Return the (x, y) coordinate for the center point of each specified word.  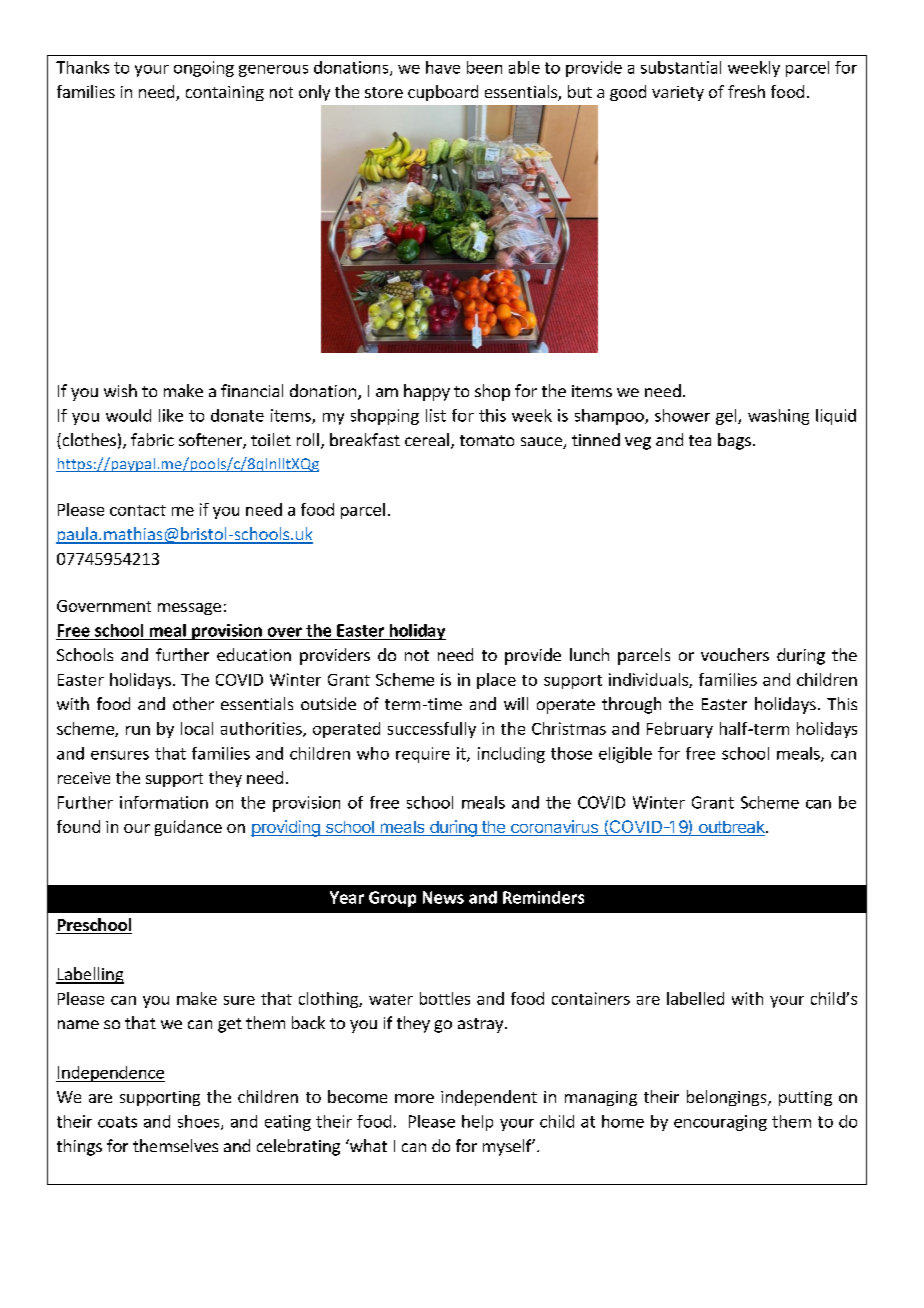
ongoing (204, 69)
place (496, 681)
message (189, 609)
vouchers (735, 654)
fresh (746, 91)
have (443, 67)
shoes (200, 1122)
